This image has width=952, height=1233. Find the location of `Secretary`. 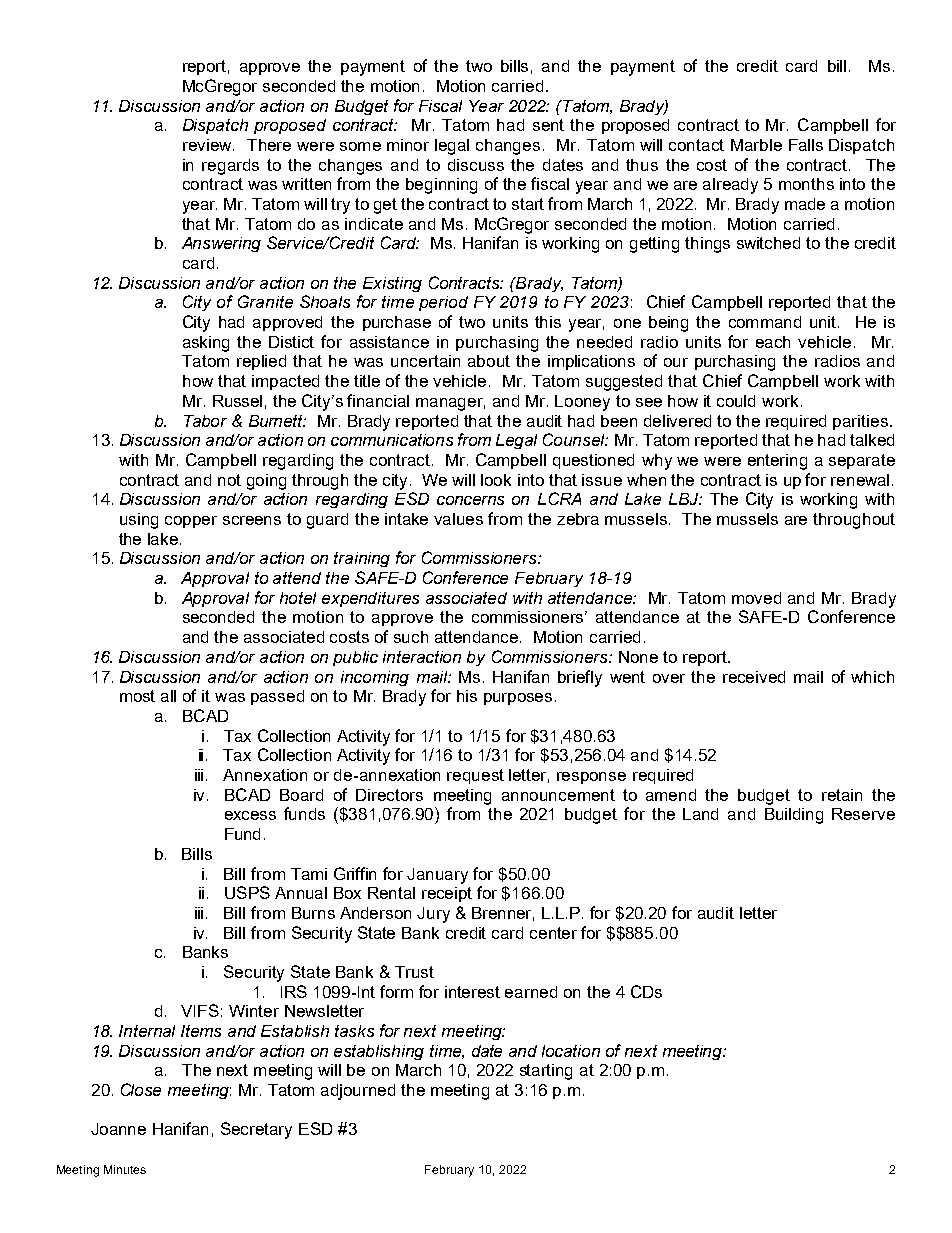

Secretary is located at coordinates (256, 1130).
